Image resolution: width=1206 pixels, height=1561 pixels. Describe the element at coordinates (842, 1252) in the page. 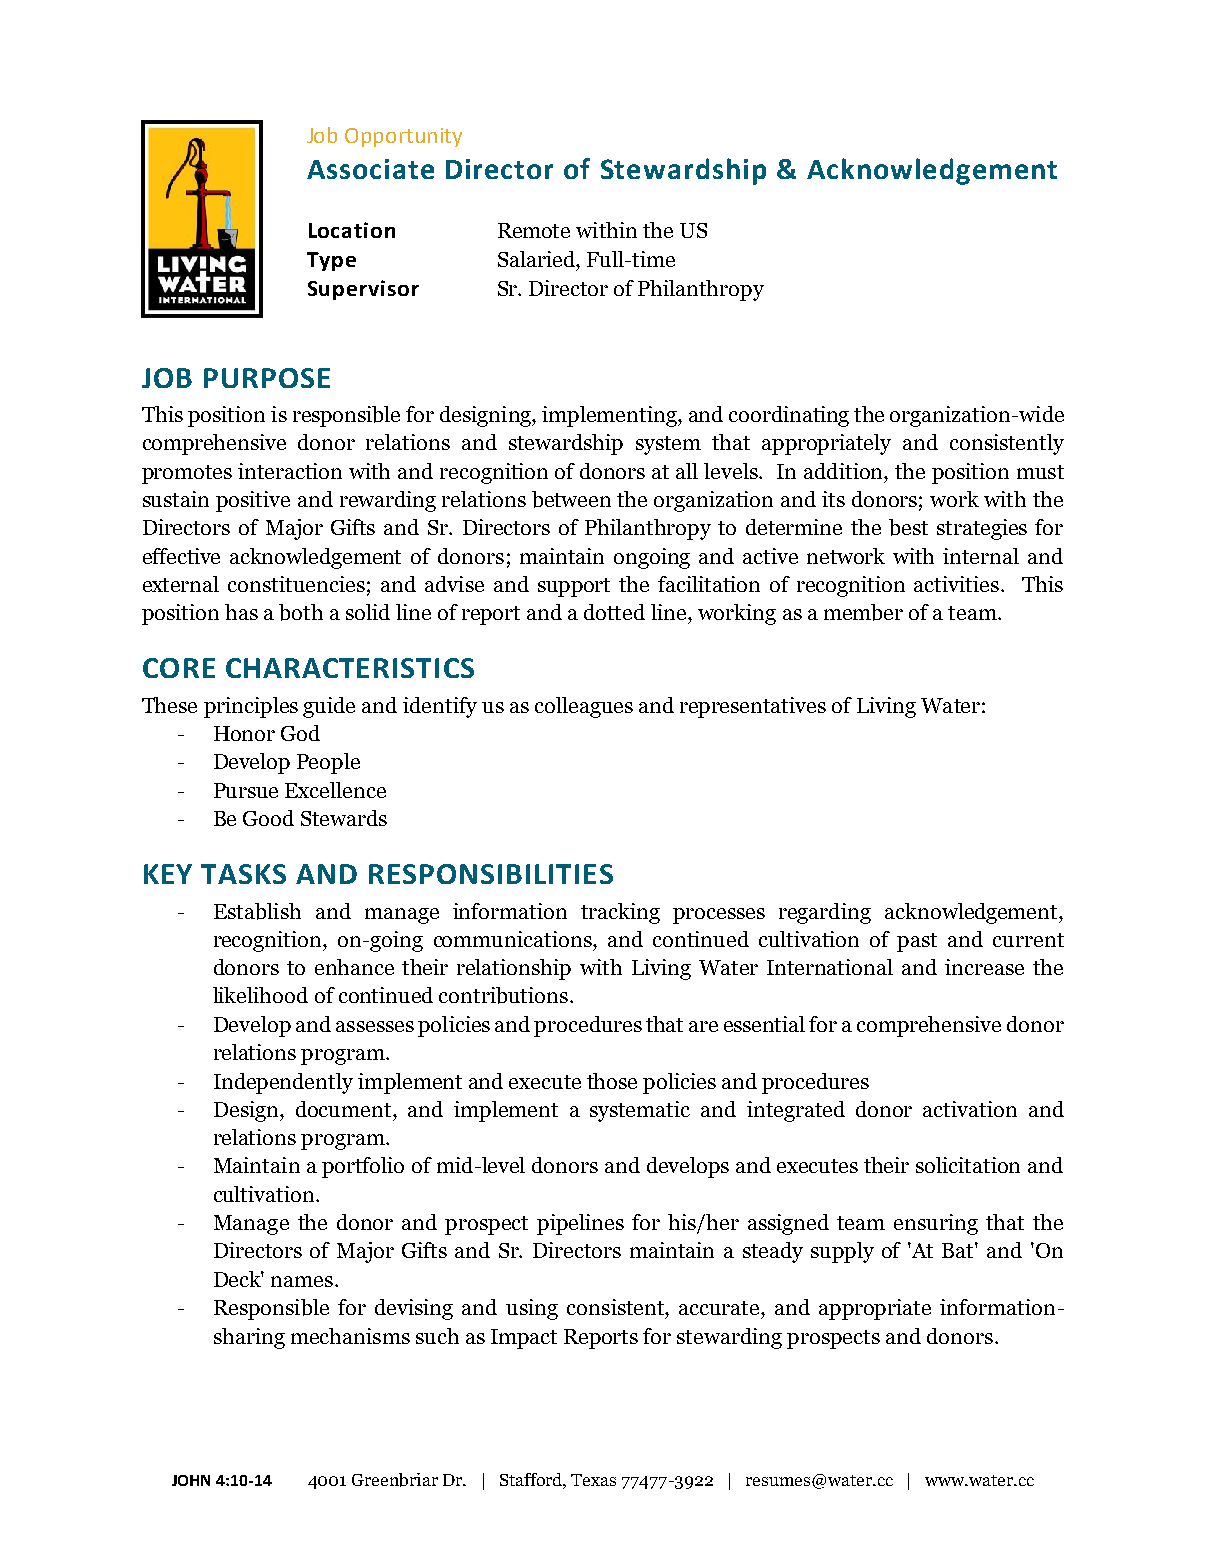

I see `supply` at that location.
